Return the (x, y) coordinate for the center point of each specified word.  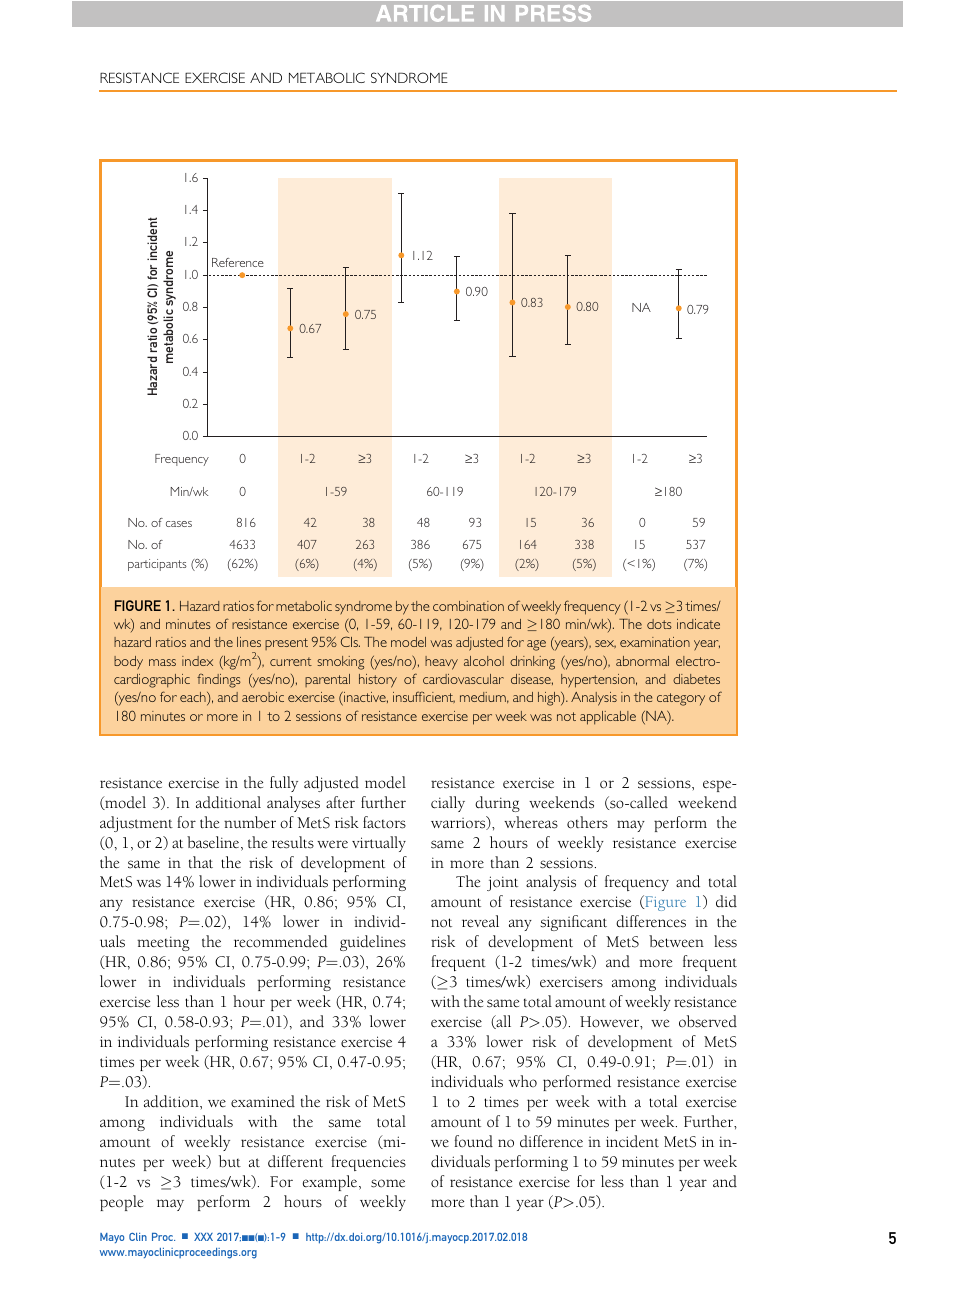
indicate (698, 624)
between (676, 941)
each (194, 698)
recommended (281, 941)
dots (659, 624)
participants (157, 565)
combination (468, 606)
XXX (203, 1237)
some (388, 1183)
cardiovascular (463, 679)
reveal (480, 921)
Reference (238, 262)
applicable (608, 718)
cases (179, 524)
